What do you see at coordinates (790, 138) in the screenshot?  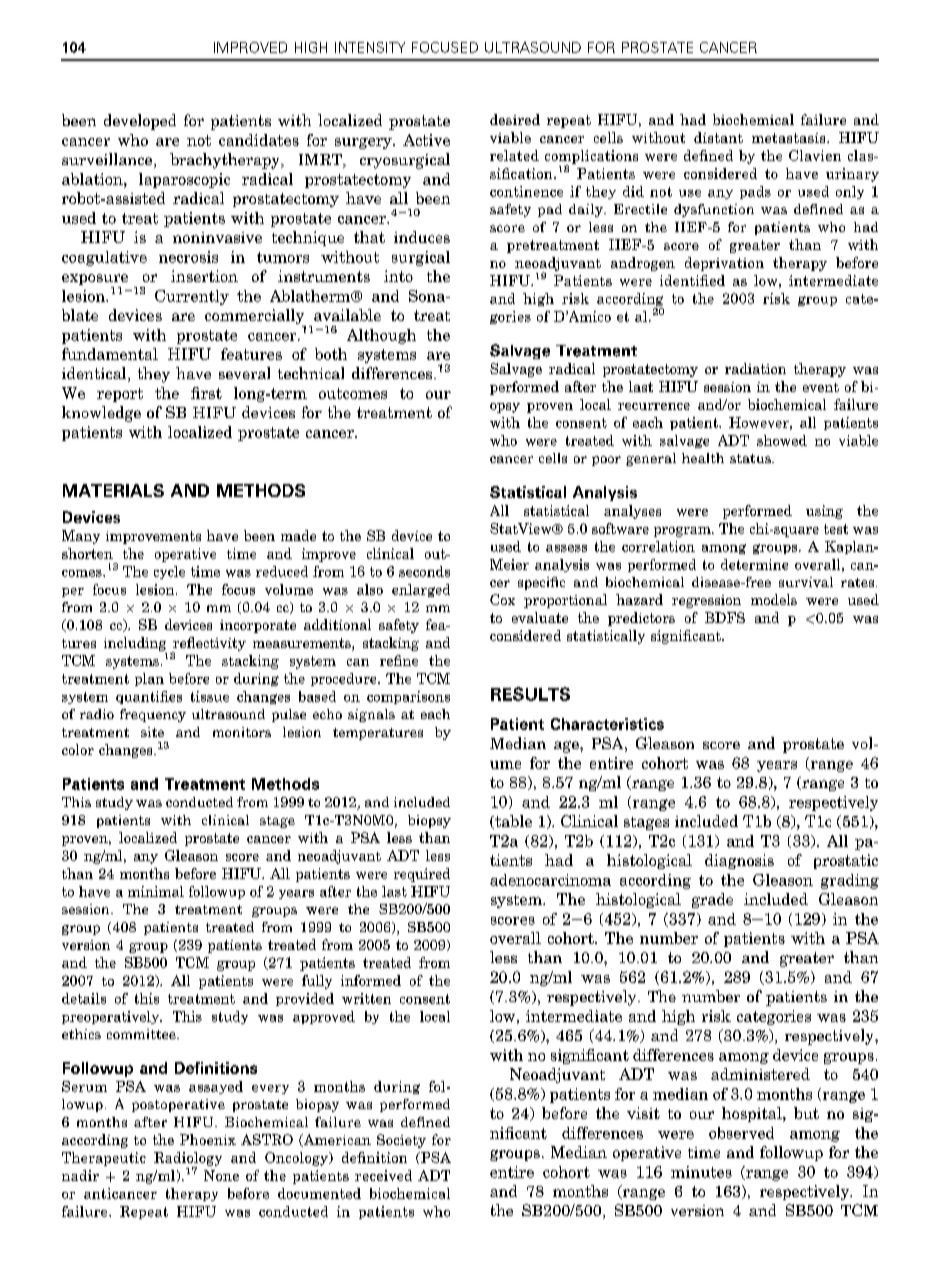 I see `metastasis` at bounding box center [790, 138].
